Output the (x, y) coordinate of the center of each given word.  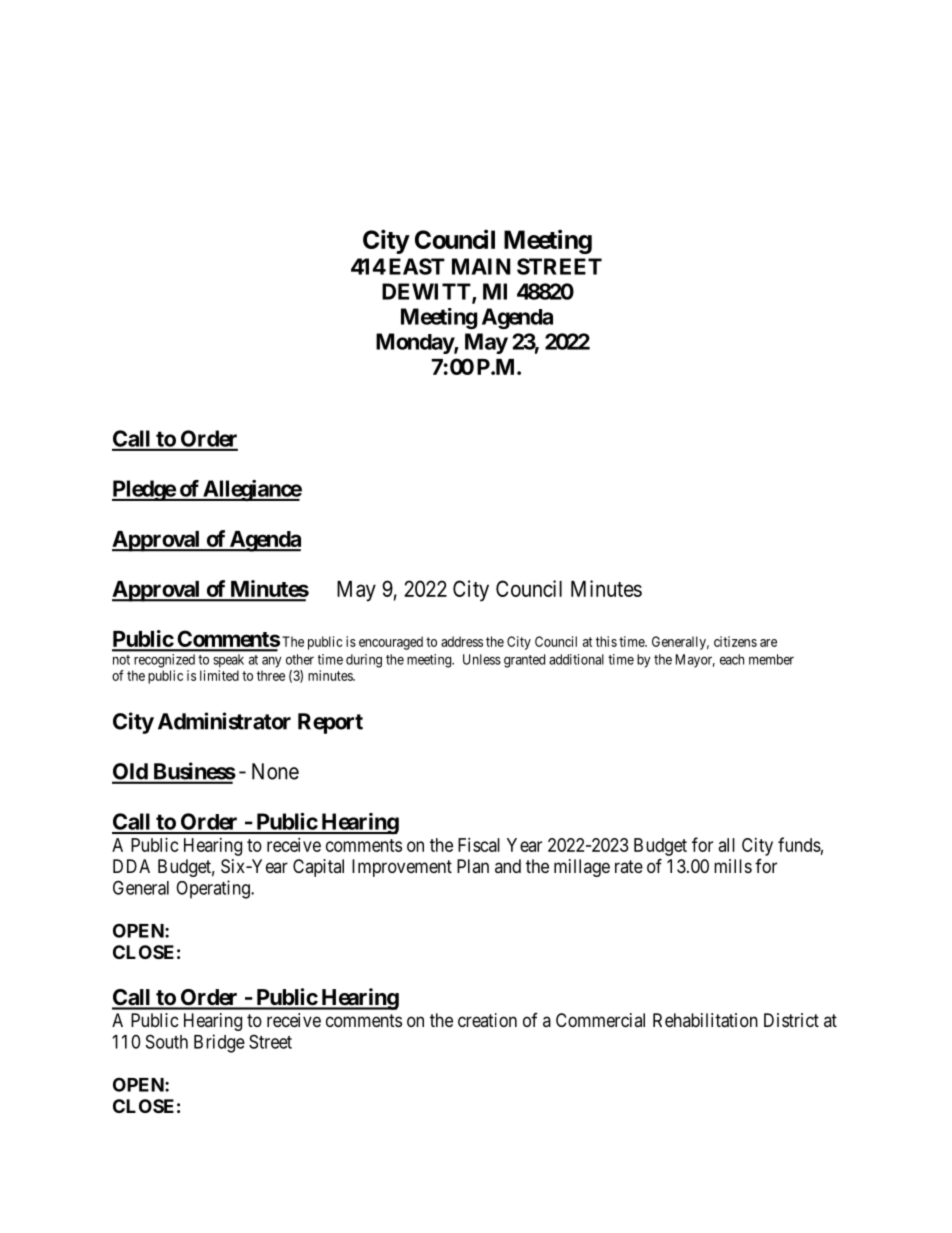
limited (219, 675)
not (121, 660)
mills (733, 866)
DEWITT (427, 292)
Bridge (219, 1043)
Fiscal (479, 845)
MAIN (481, 266)
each (732, 659)
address (462, 641)
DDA (131, 866)
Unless (482, 659)
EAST (417, 266)
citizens (735, 641)
